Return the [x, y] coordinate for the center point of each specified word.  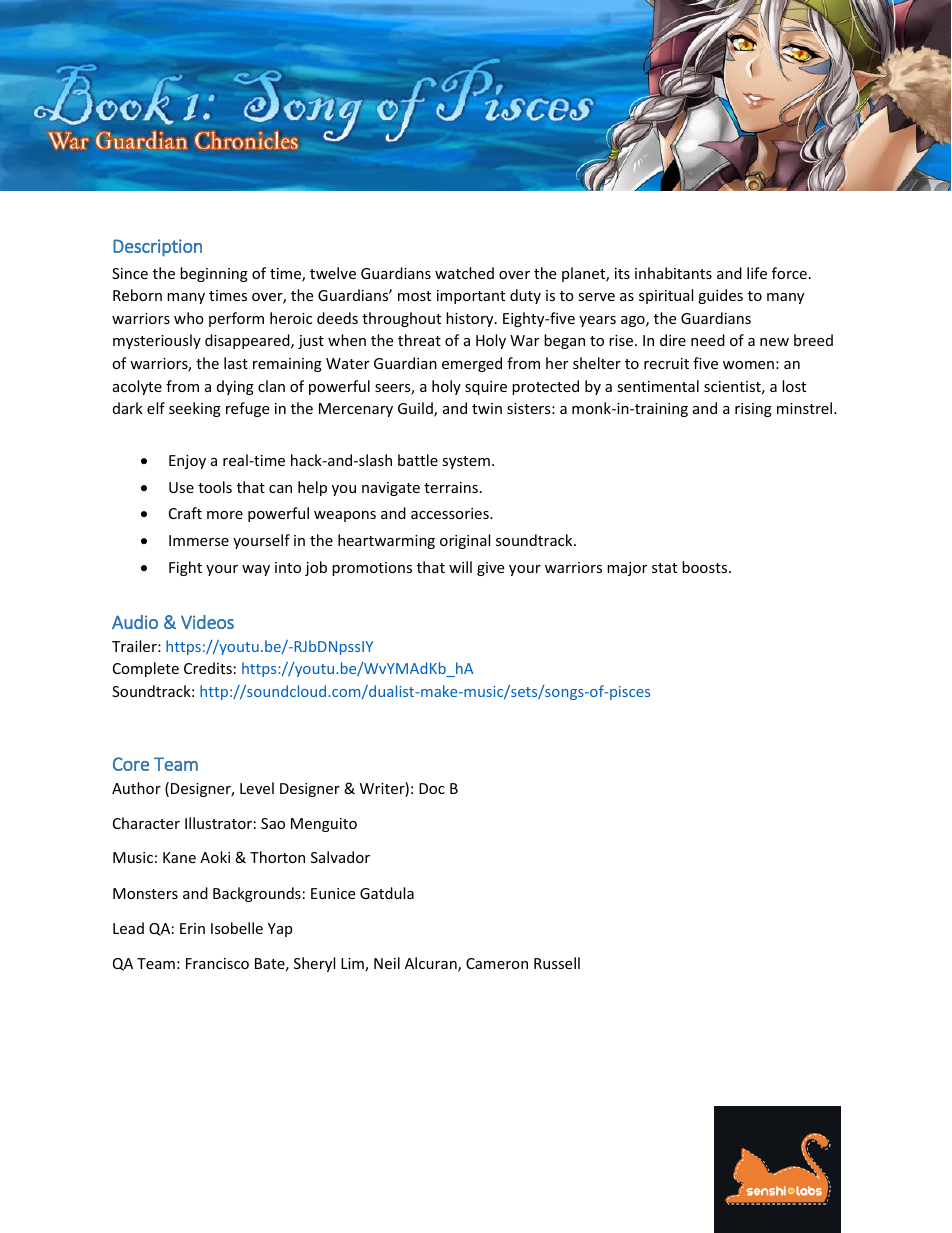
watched [464, 273]
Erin [192, 928]
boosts [706, 567]
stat [664, 568]
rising [753, 410]
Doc [432, 788]
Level [257, 788]
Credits [208, 668]
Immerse [199, 540]
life [757, 273]
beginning [214, 274]
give [490, 569]
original [465, 541]
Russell [557, 963]
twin [487, 408]
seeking [195, 409]
